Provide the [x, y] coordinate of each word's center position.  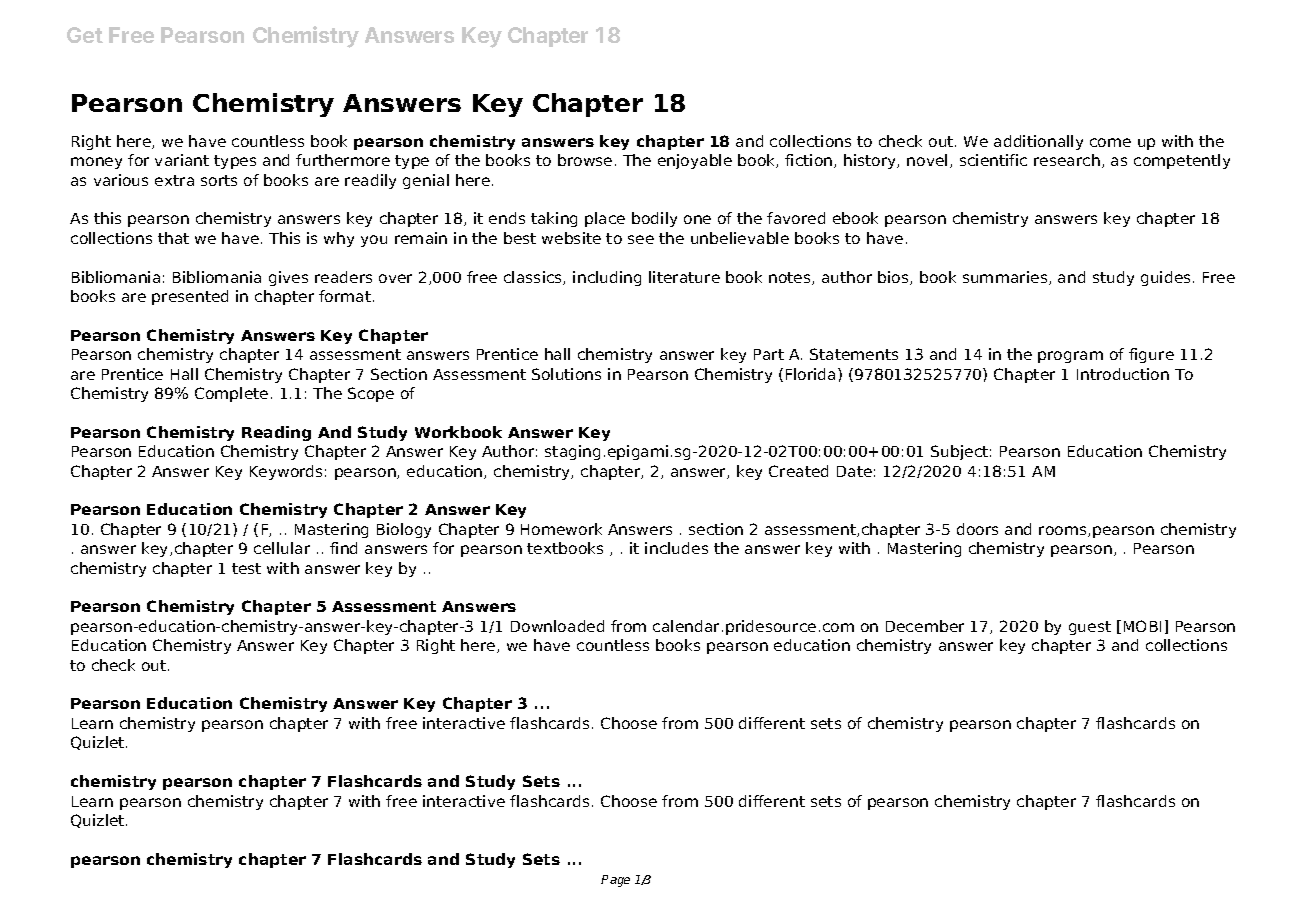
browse [585, 160]
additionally [1038, 142]
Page [615, 881]
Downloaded [557, 626]
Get [85, 35]
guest [1090, 628]
